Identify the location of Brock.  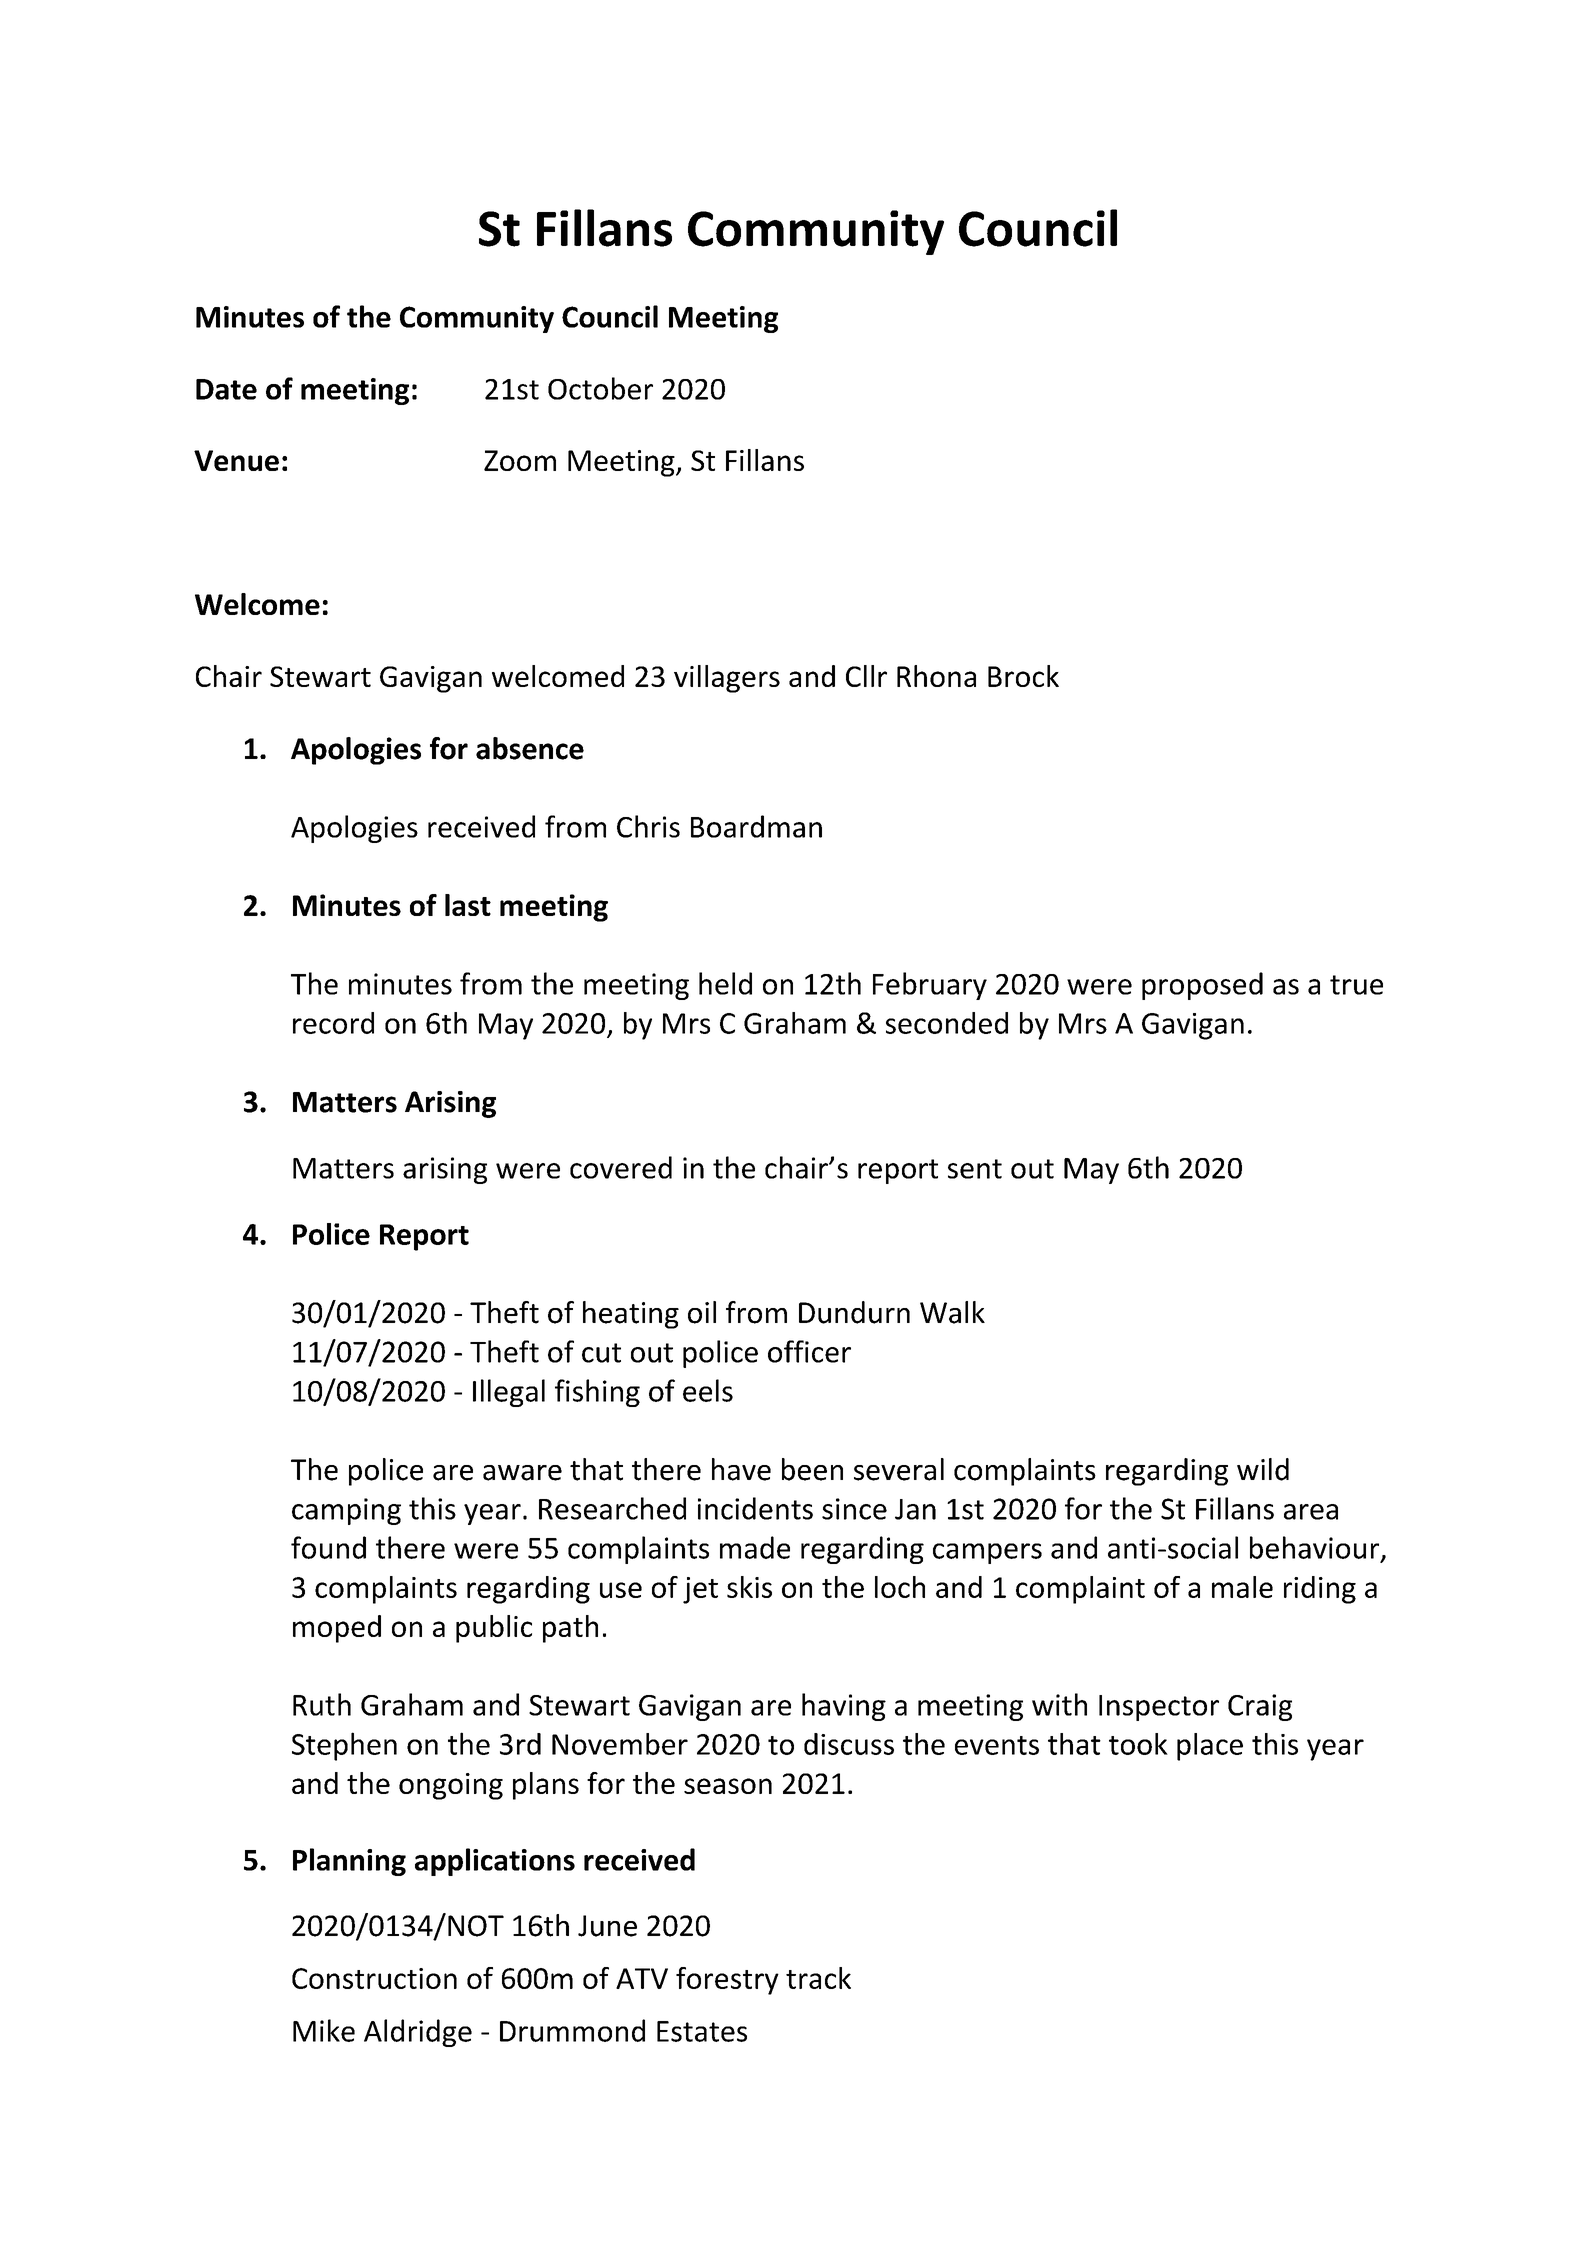
(1023, 676).
